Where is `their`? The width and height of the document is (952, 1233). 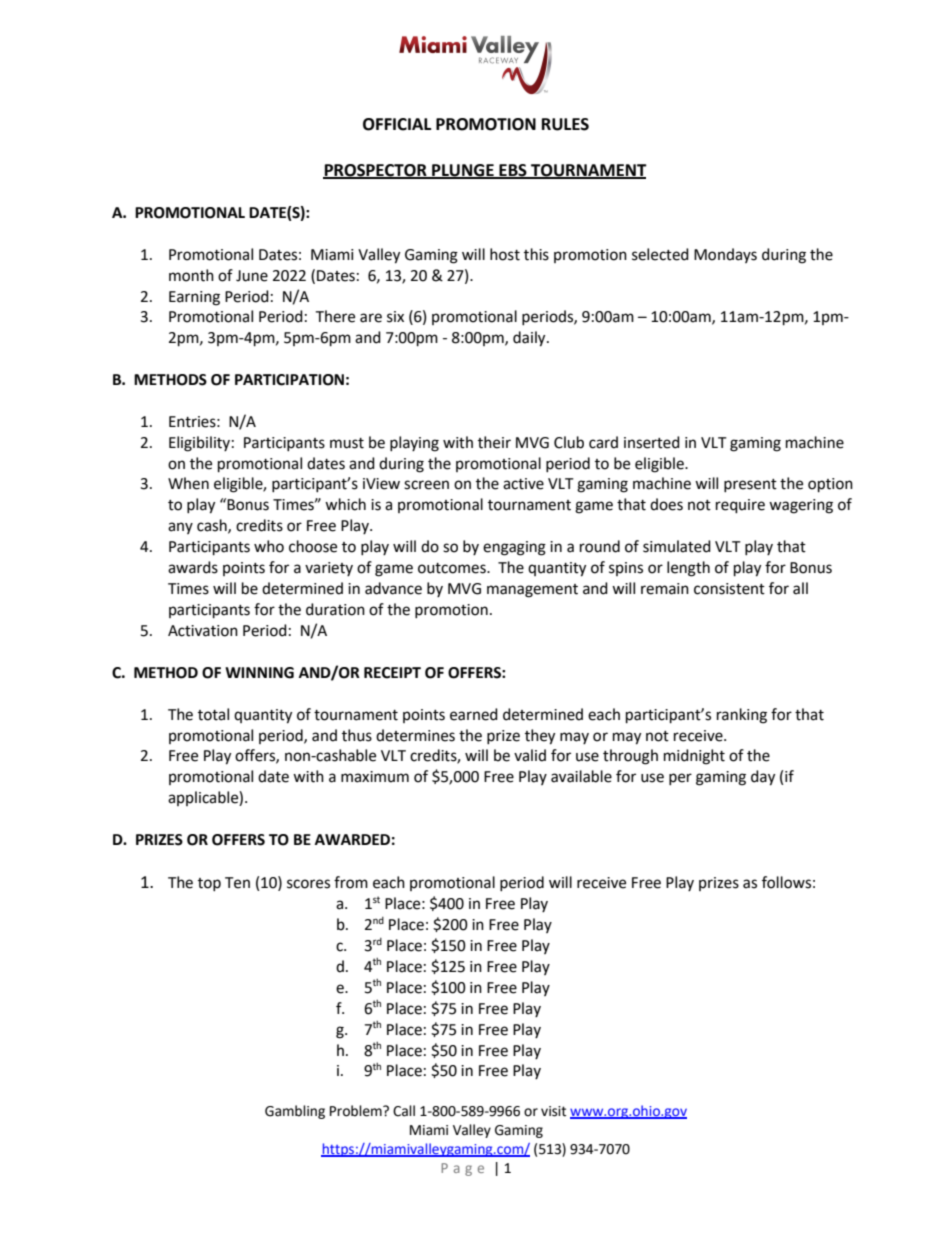 their is located at coordinates (494, 442).
